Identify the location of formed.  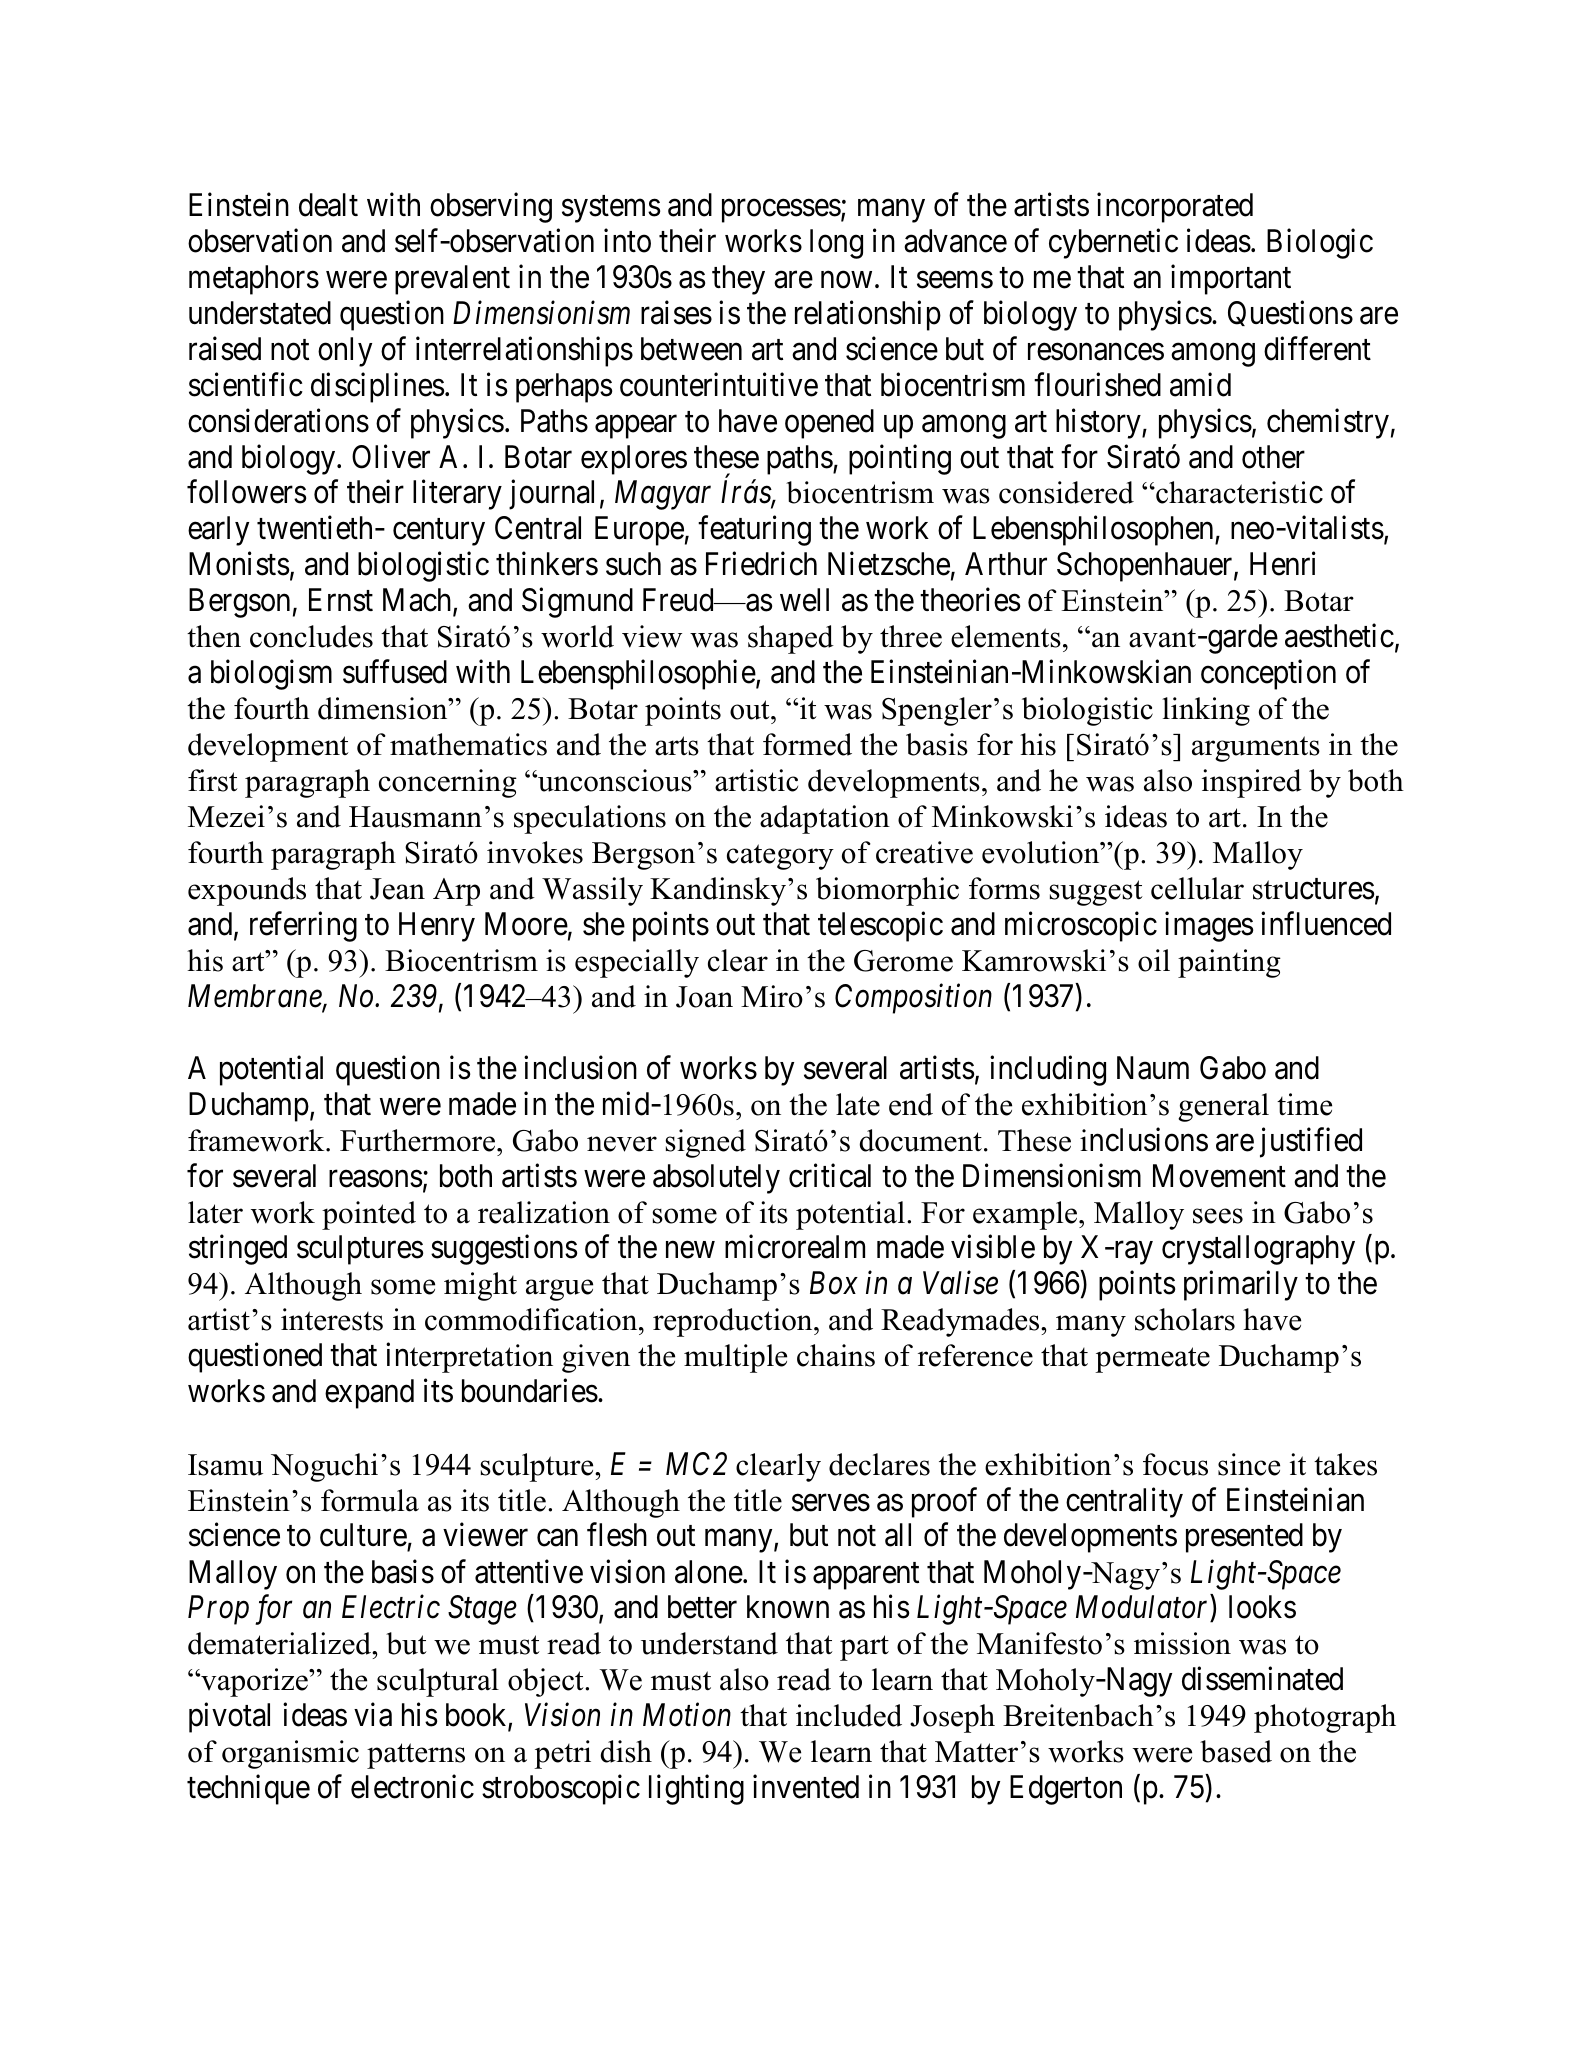
(807, 744).
